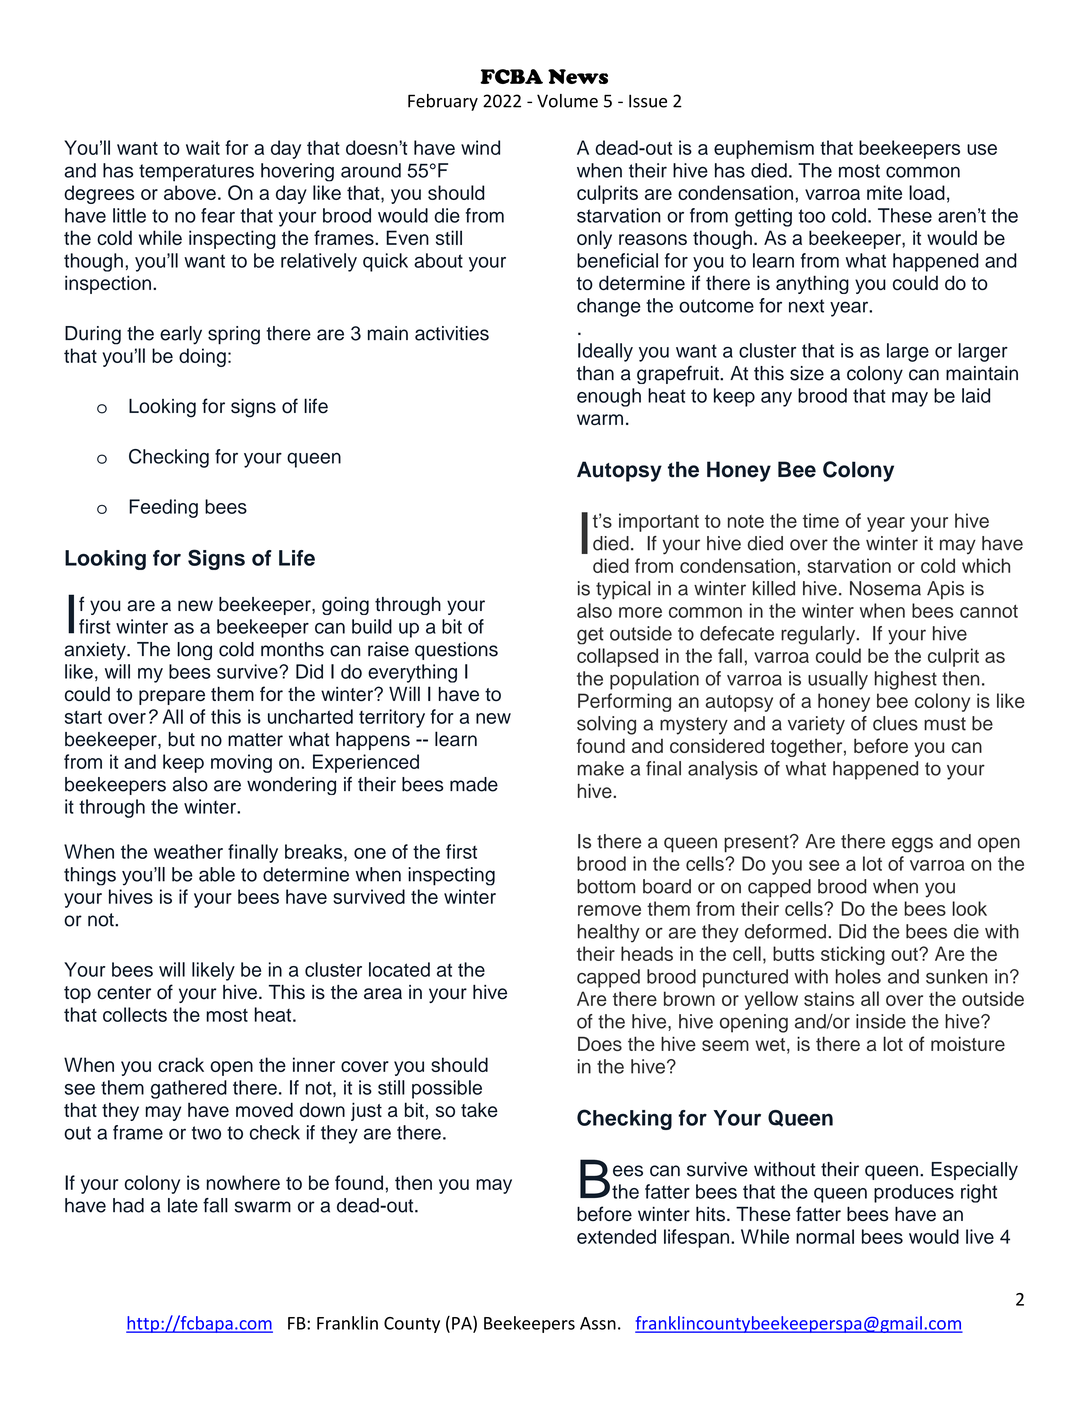 This screenshot has width=1089, height=1410. What do you see at coordinates (217, 874) in the screenshot?
I see `able` at bounding box center [217, 874].
